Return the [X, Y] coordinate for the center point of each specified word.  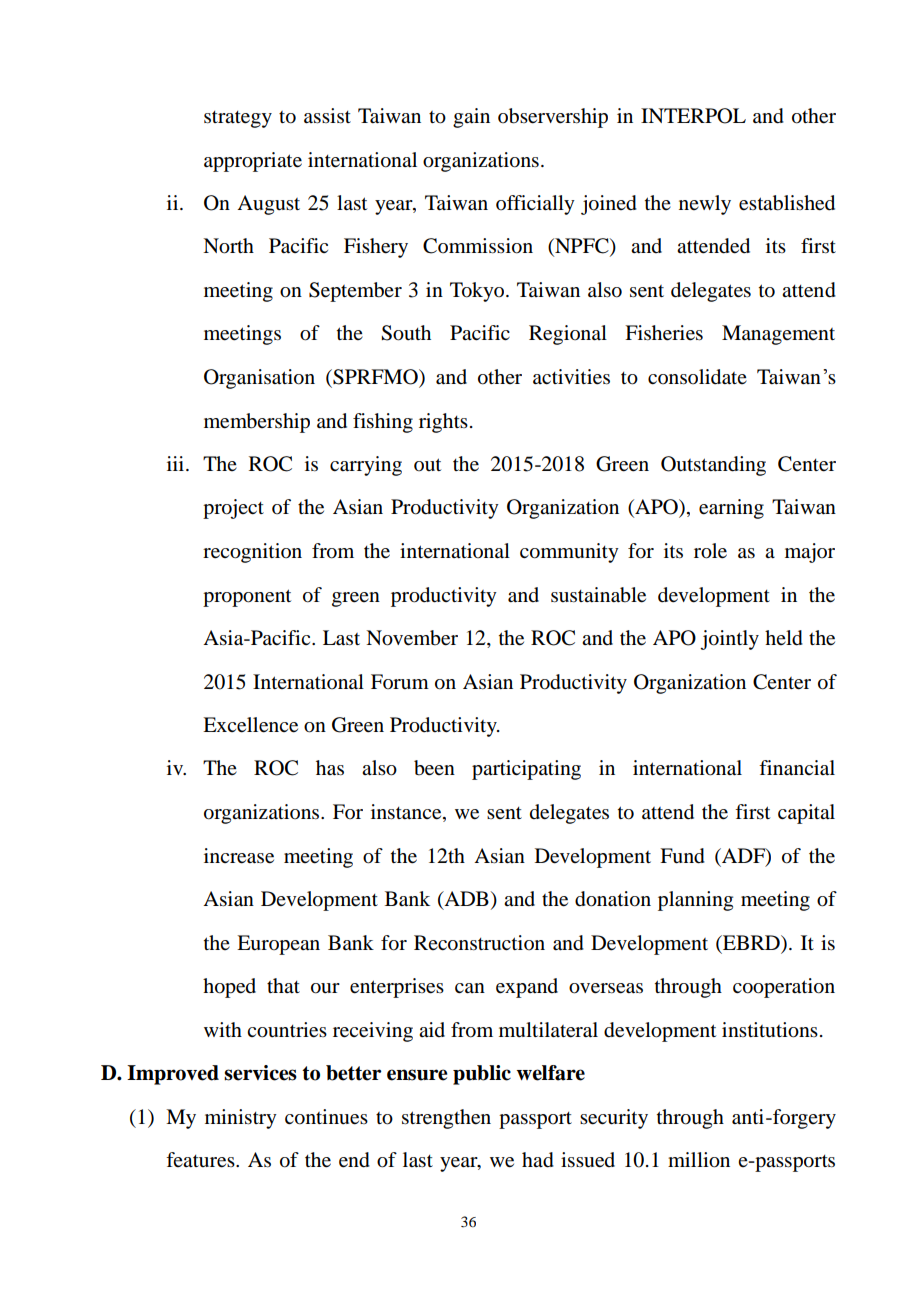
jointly [729, 640]
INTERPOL [693, 116]
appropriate [253, 162]
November [412, 638]
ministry [241, 1119]
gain [471, 118]
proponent [247, 598]
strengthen [446, 1119]
